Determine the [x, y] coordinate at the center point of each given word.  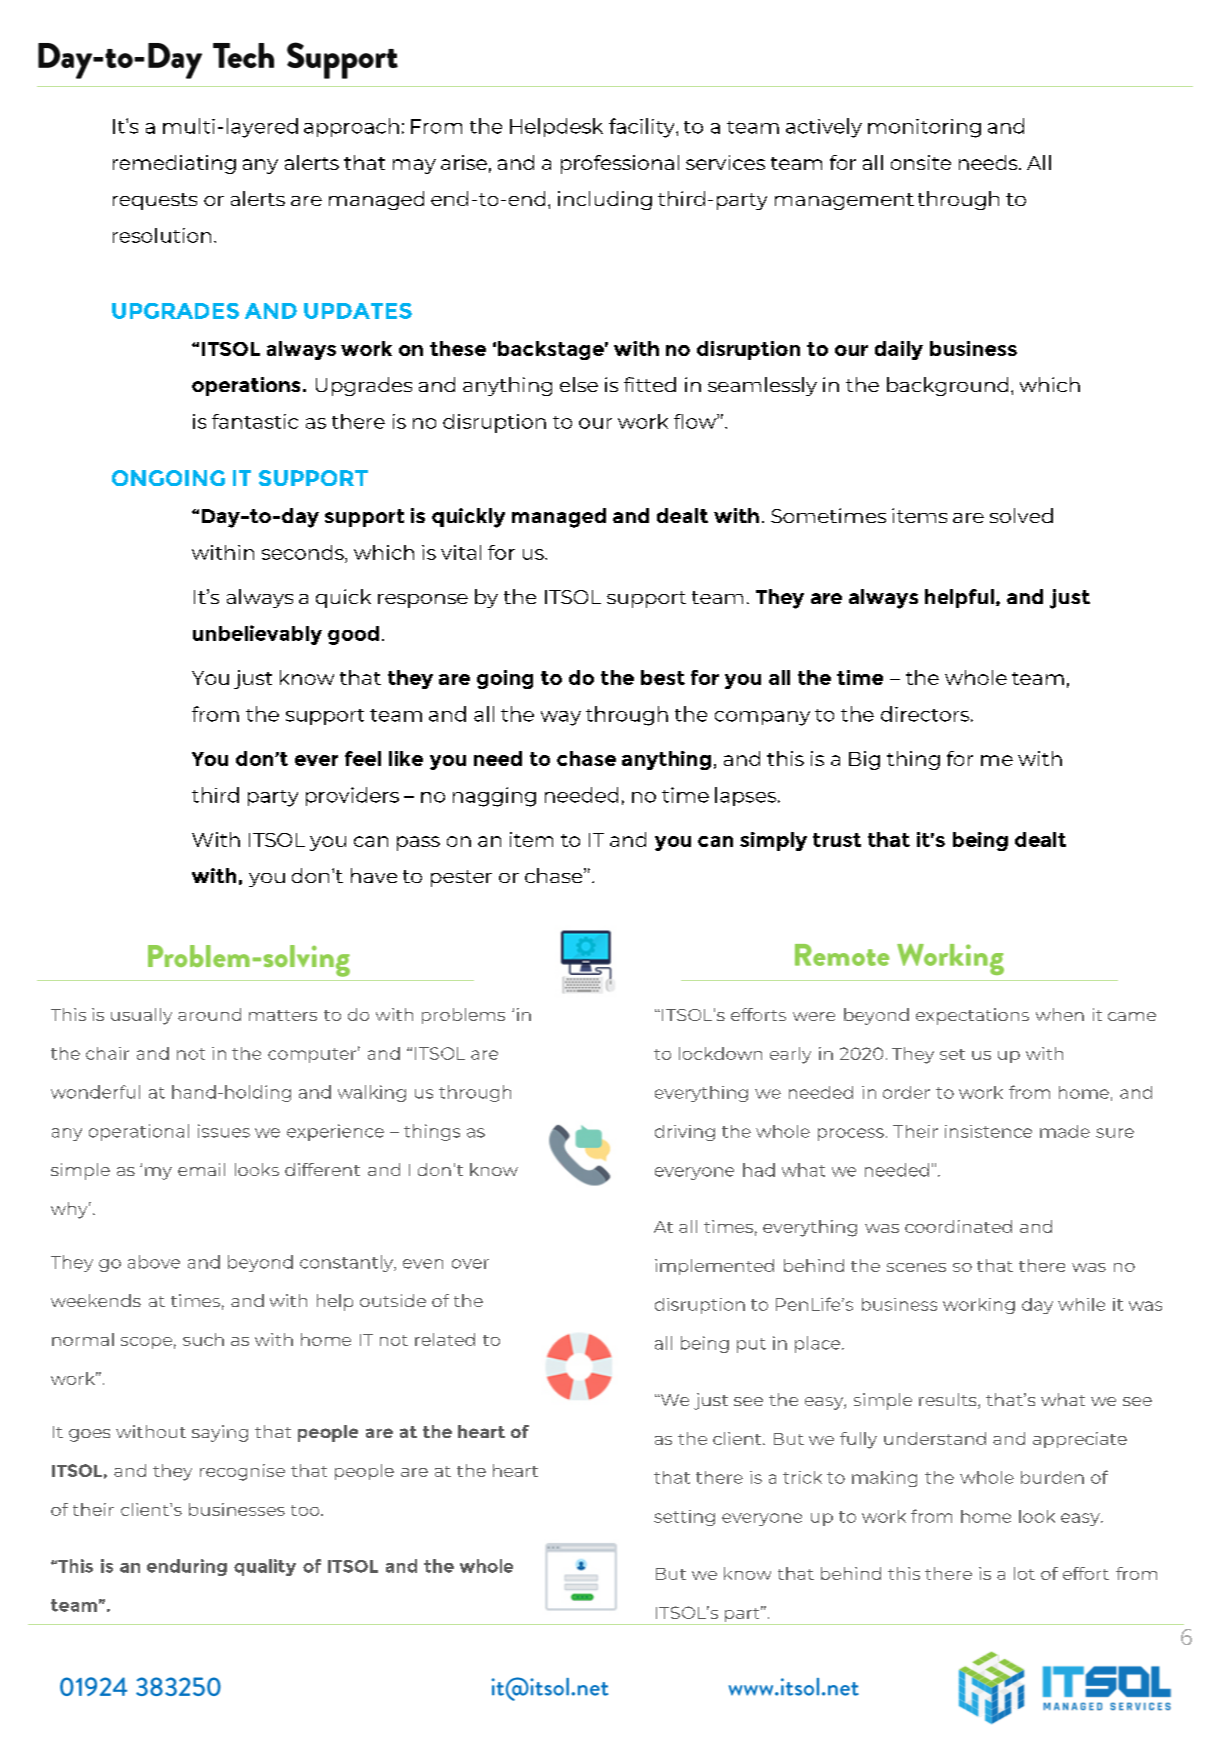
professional [620, 164]
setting [684, 1518]
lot [1024, 1573]
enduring [187, 1567]
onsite [921, 162]
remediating [174, 164]
